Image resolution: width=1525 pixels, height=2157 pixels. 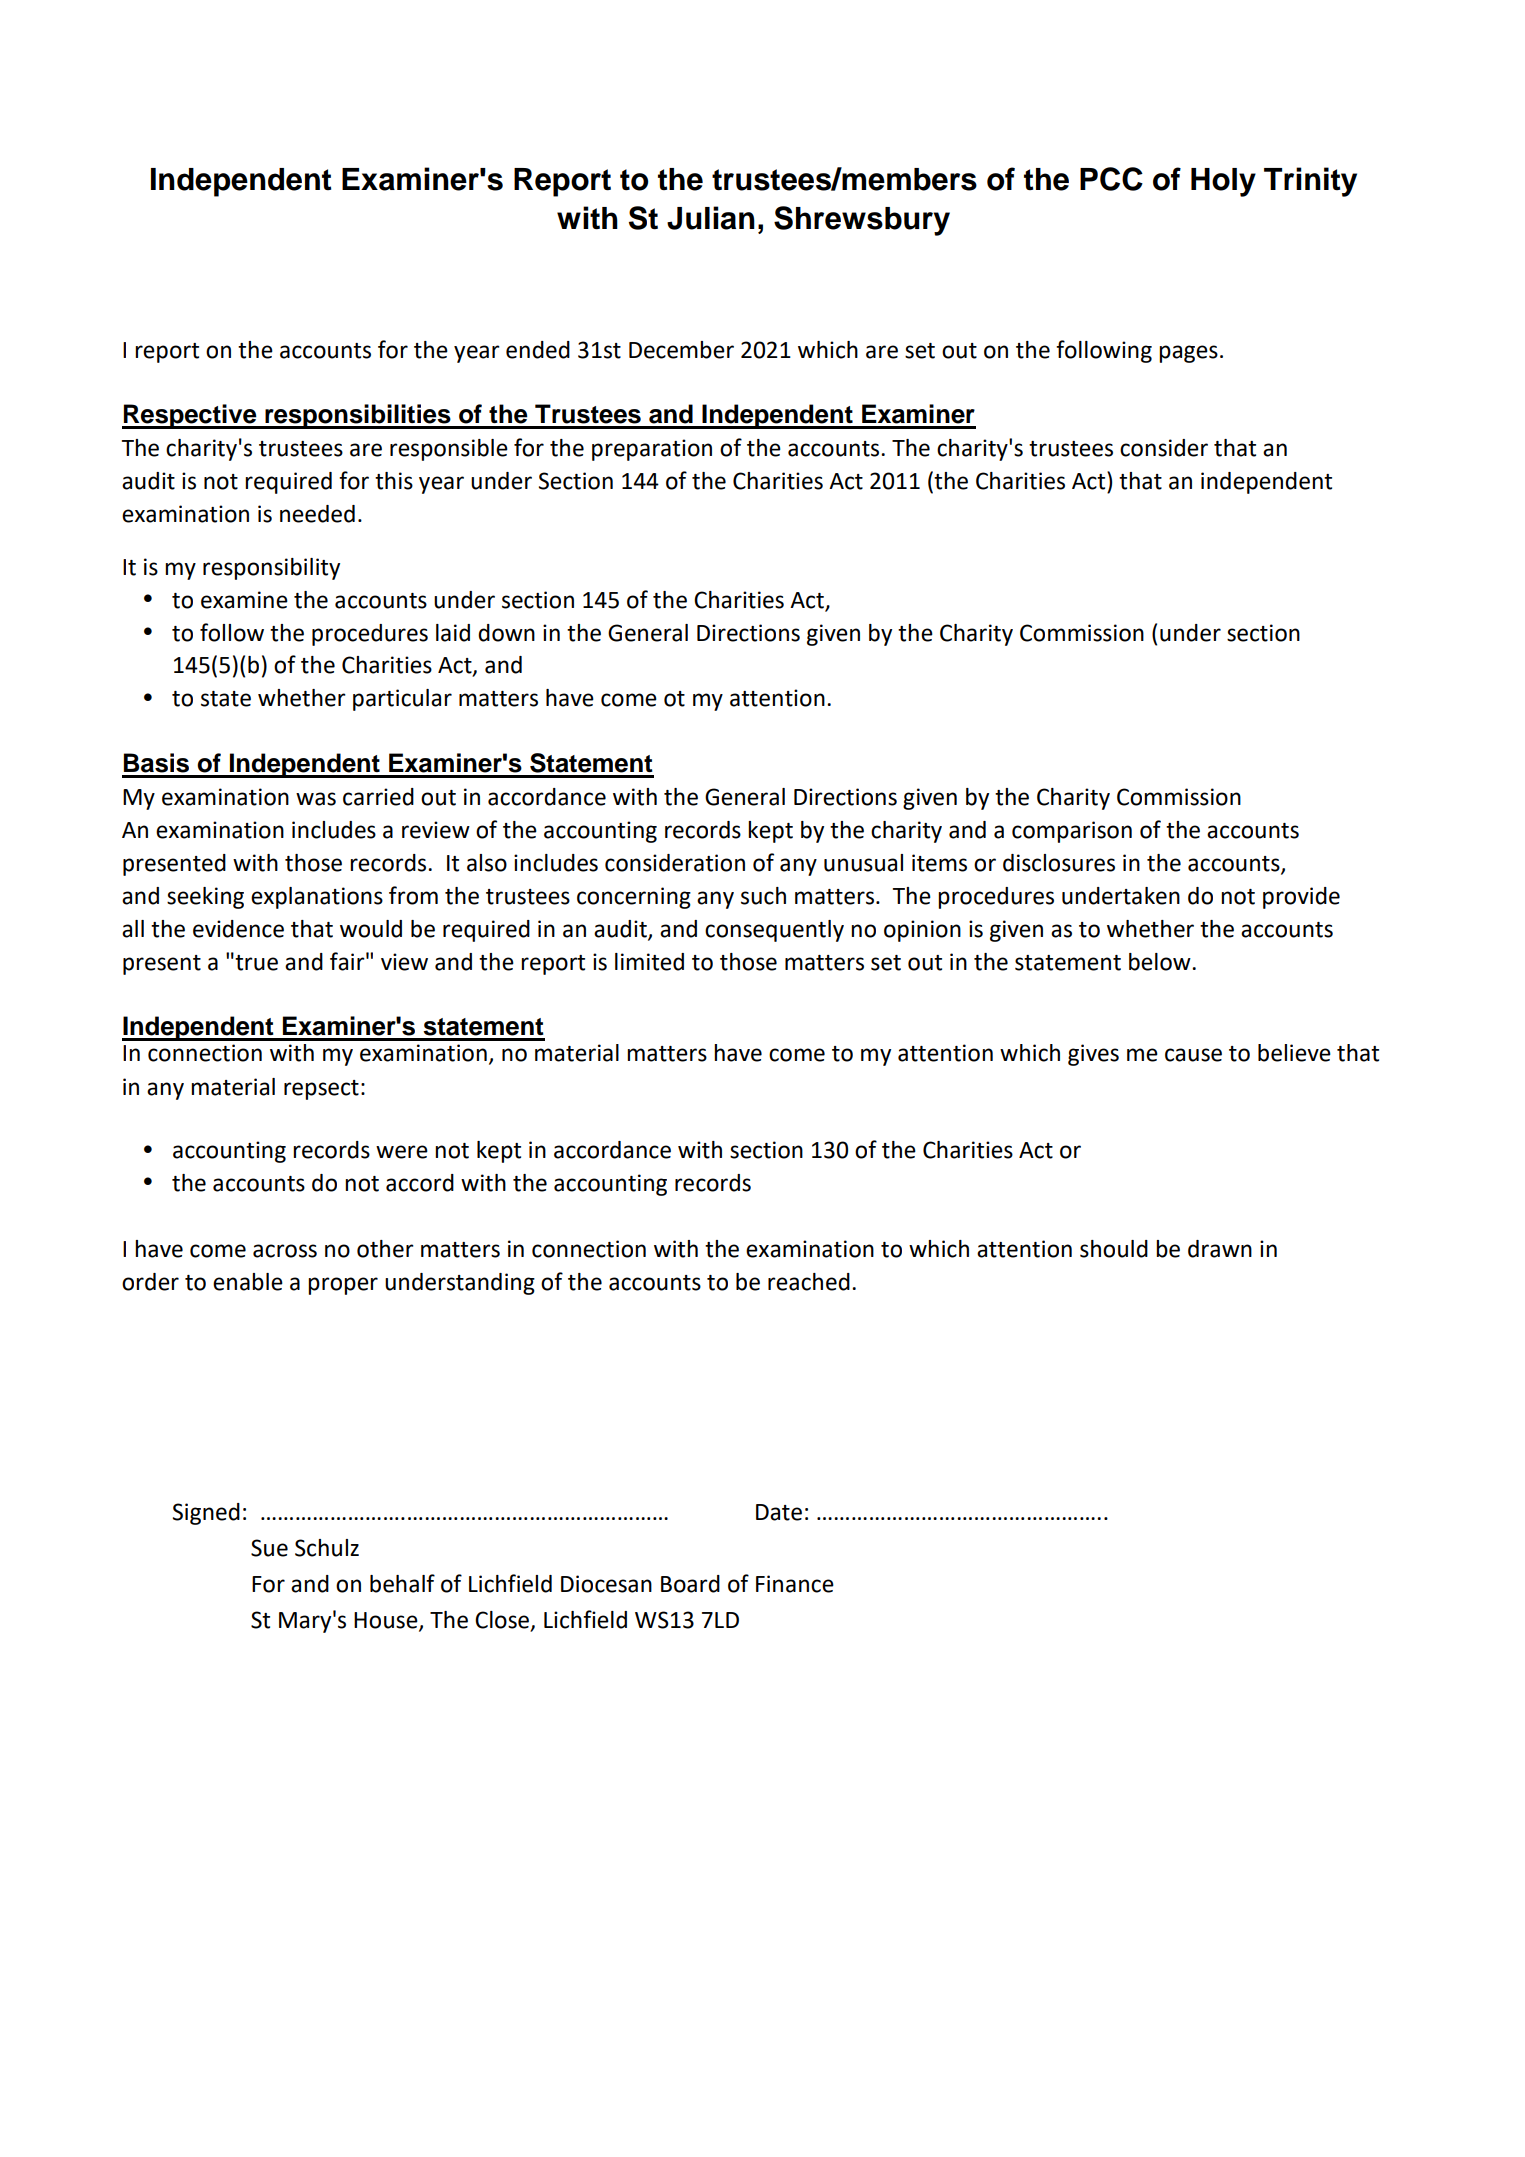 I want to click on pages, so click(x=1188, y=354).
